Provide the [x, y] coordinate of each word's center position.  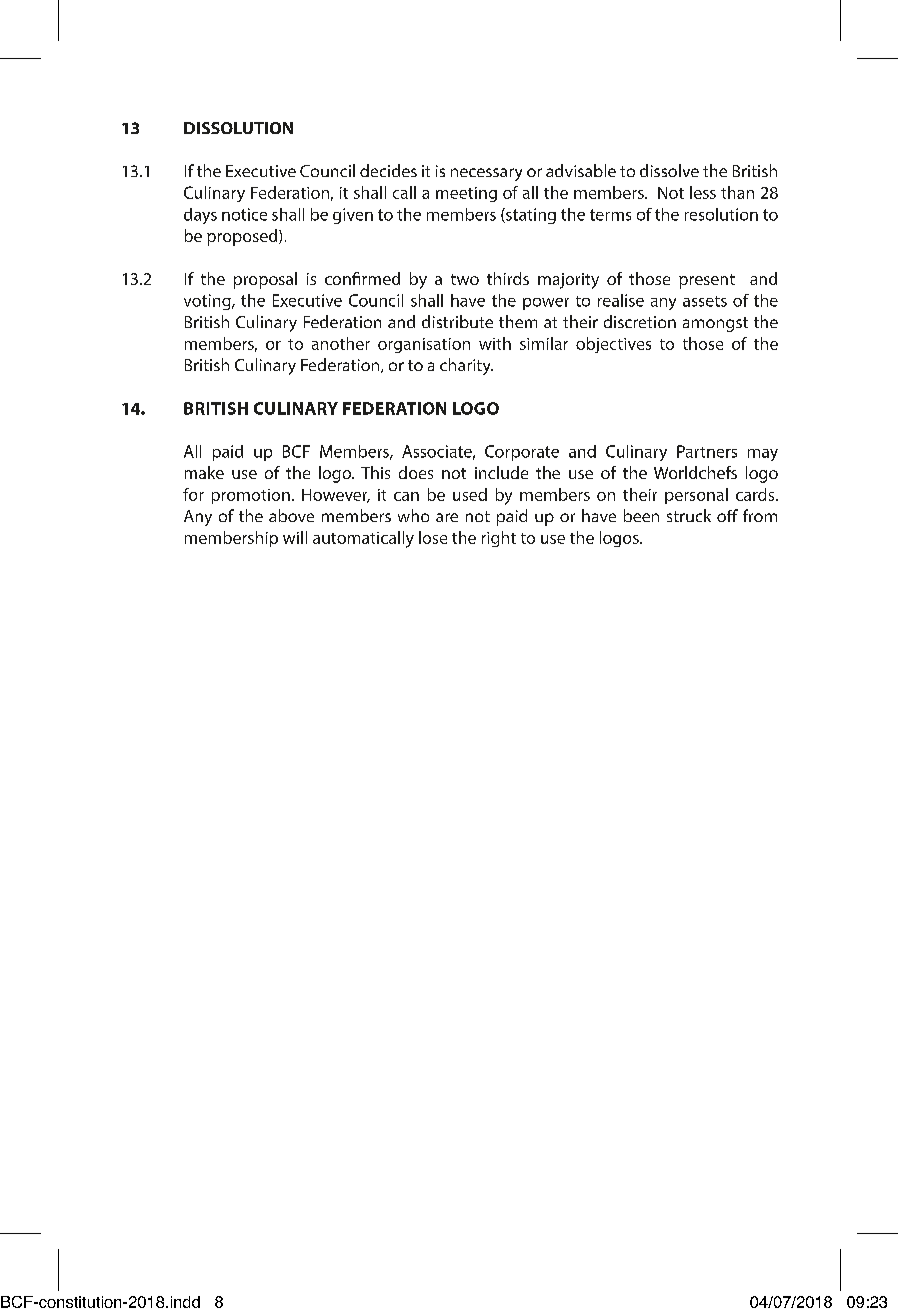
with [495, 343]
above [291, 515]
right [499, 539]
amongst [715, 324]
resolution [721, 214]
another [341, 343]
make [204, 472]
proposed [243, 237]
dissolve [669, 170]
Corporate [522, 453]
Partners [707, 451]
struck [689, 515]
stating [530, 216]
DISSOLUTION [238, 128]
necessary [486, 174]
